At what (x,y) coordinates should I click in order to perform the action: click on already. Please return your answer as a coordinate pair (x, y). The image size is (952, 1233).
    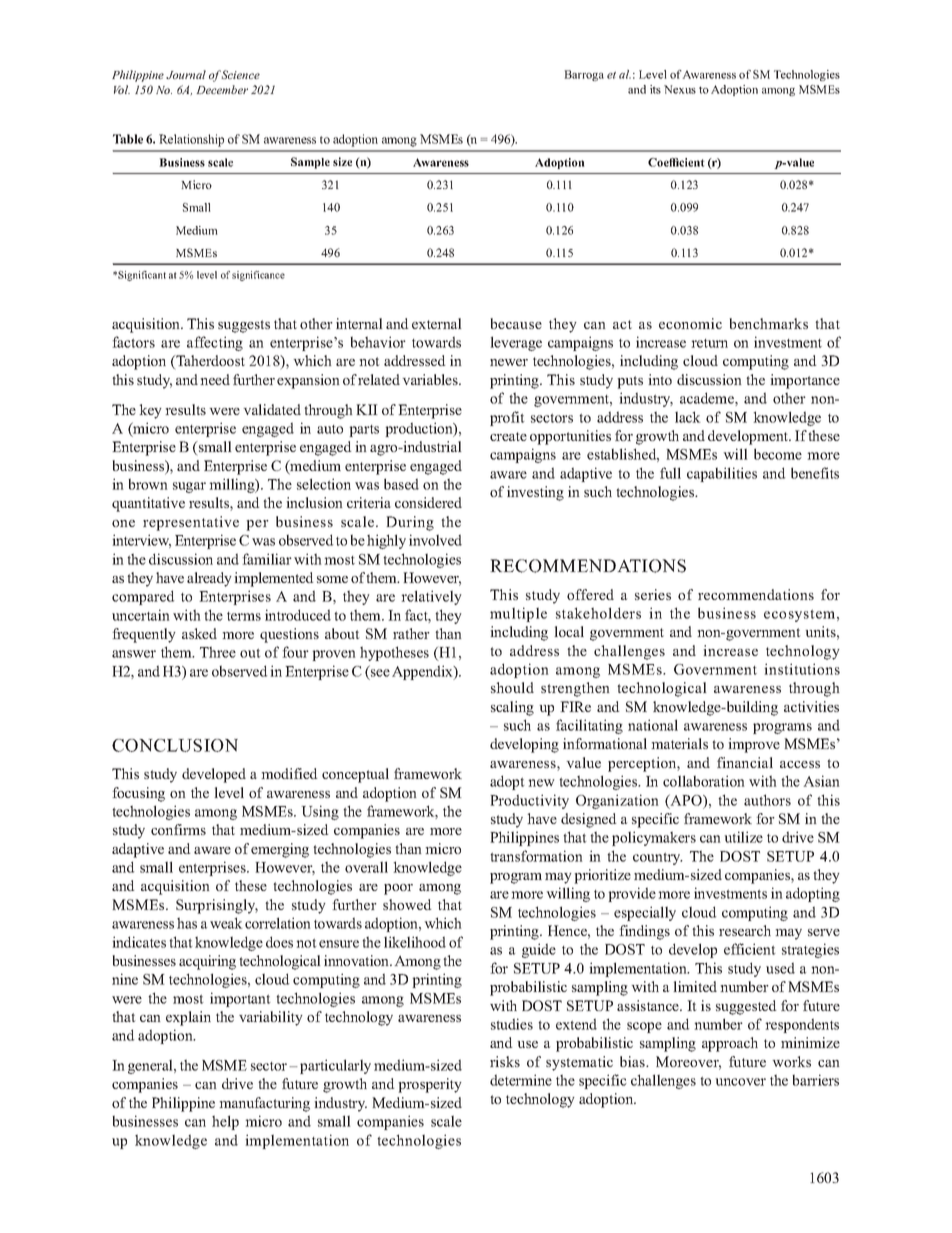
    Looking at the image, I should click on (209, 579).
